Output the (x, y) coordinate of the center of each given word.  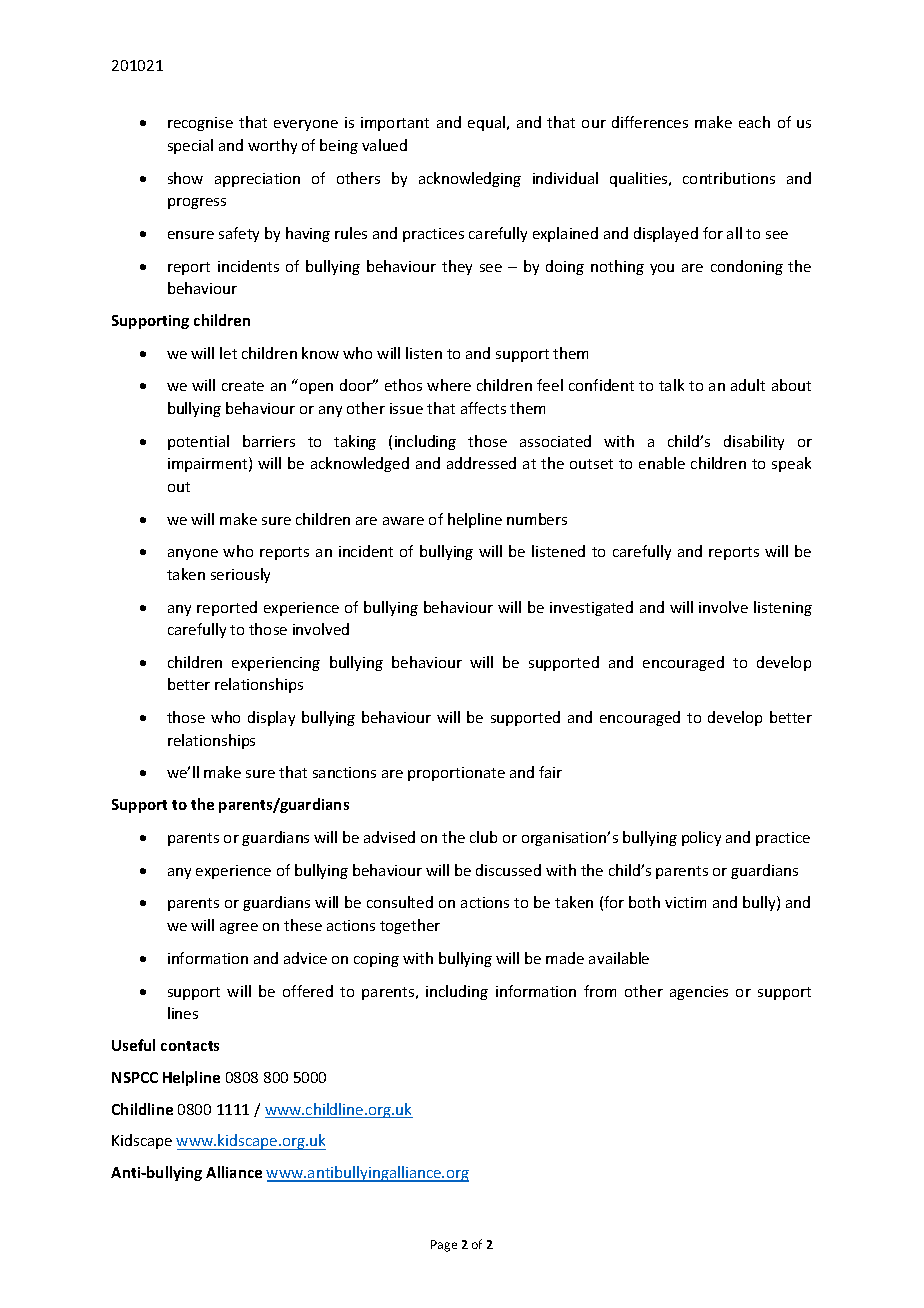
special (190, 146)
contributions (729, 178)
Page (444, 1246)
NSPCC (135, 1077)
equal (486, 123)
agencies (699, 993)
